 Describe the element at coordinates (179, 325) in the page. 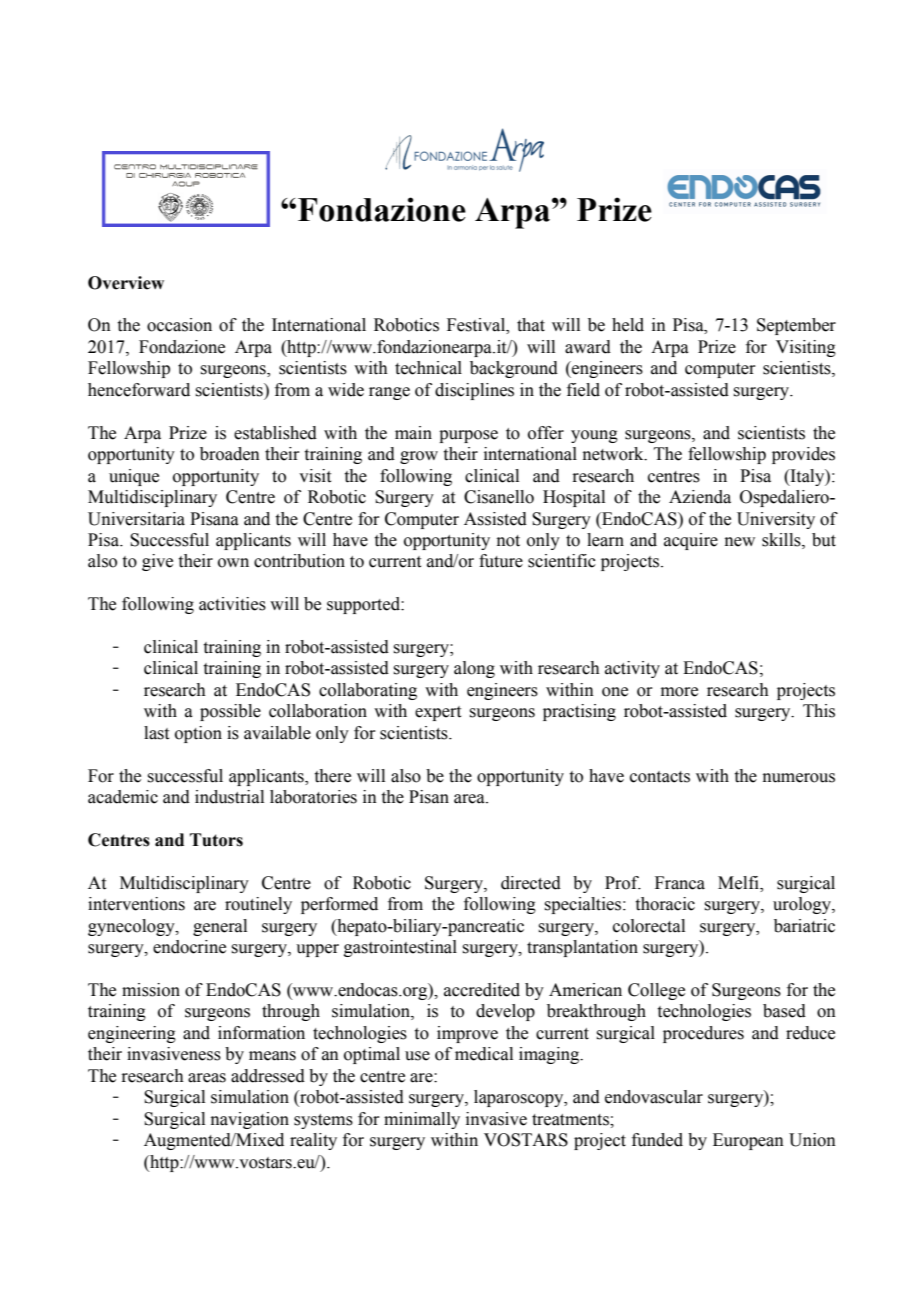

I see `occasion` at that location.
